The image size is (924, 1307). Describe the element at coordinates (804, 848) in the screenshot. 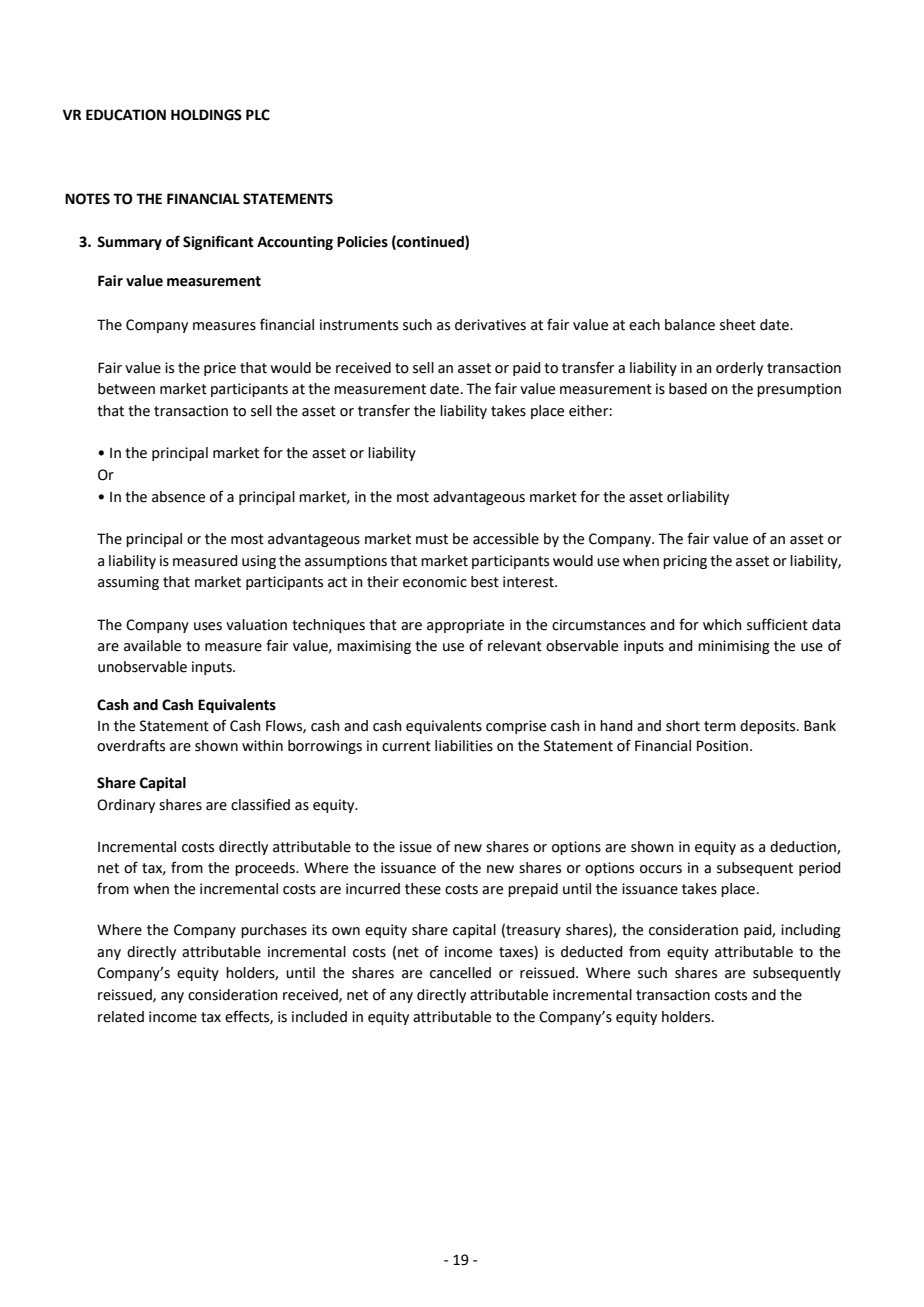

I see `deduction` at that location.
